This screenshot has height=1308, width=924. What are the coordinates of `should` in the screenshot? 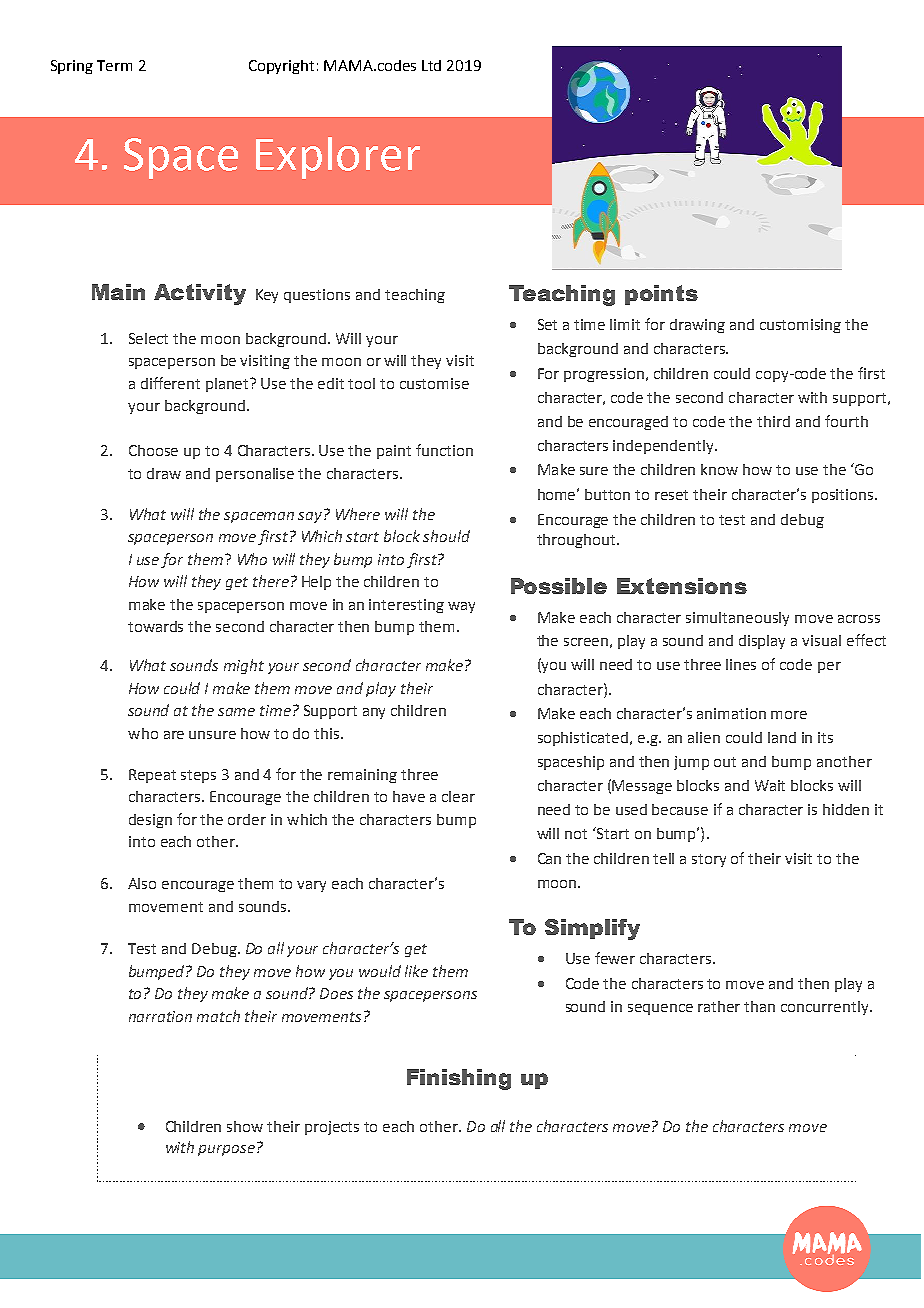 It's located at (446, 536).
